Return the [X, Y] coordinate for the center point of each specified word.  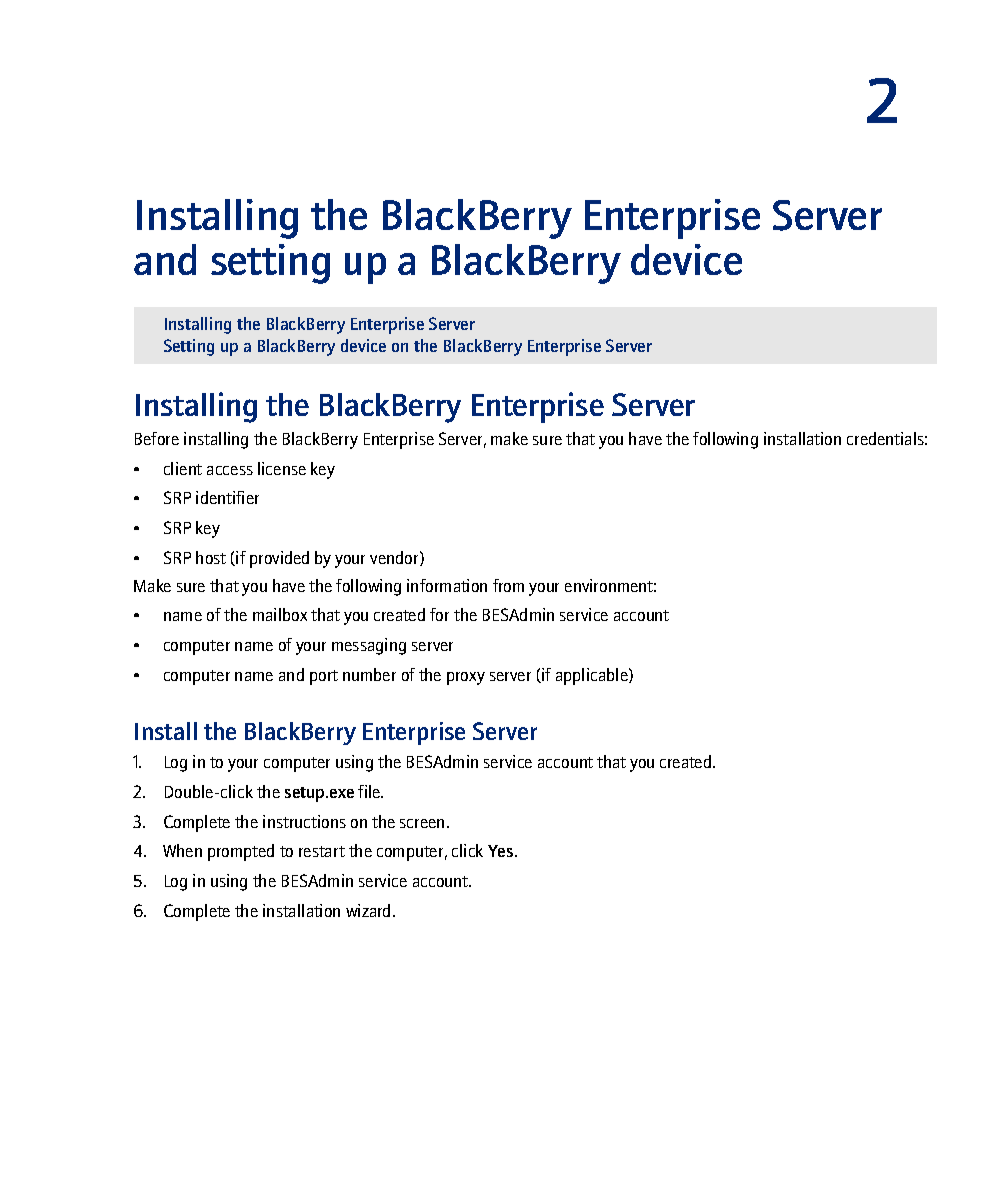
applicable [593, 676]
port [324, 677]
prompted [241, 852]
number [369, 674]
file [370, 791]
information [447, 585]
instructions [304, 821]
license [282, 468]
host [211, 557]
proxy [466, 678]
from [508, 585]
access [230, 470]
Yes [502, 851]
